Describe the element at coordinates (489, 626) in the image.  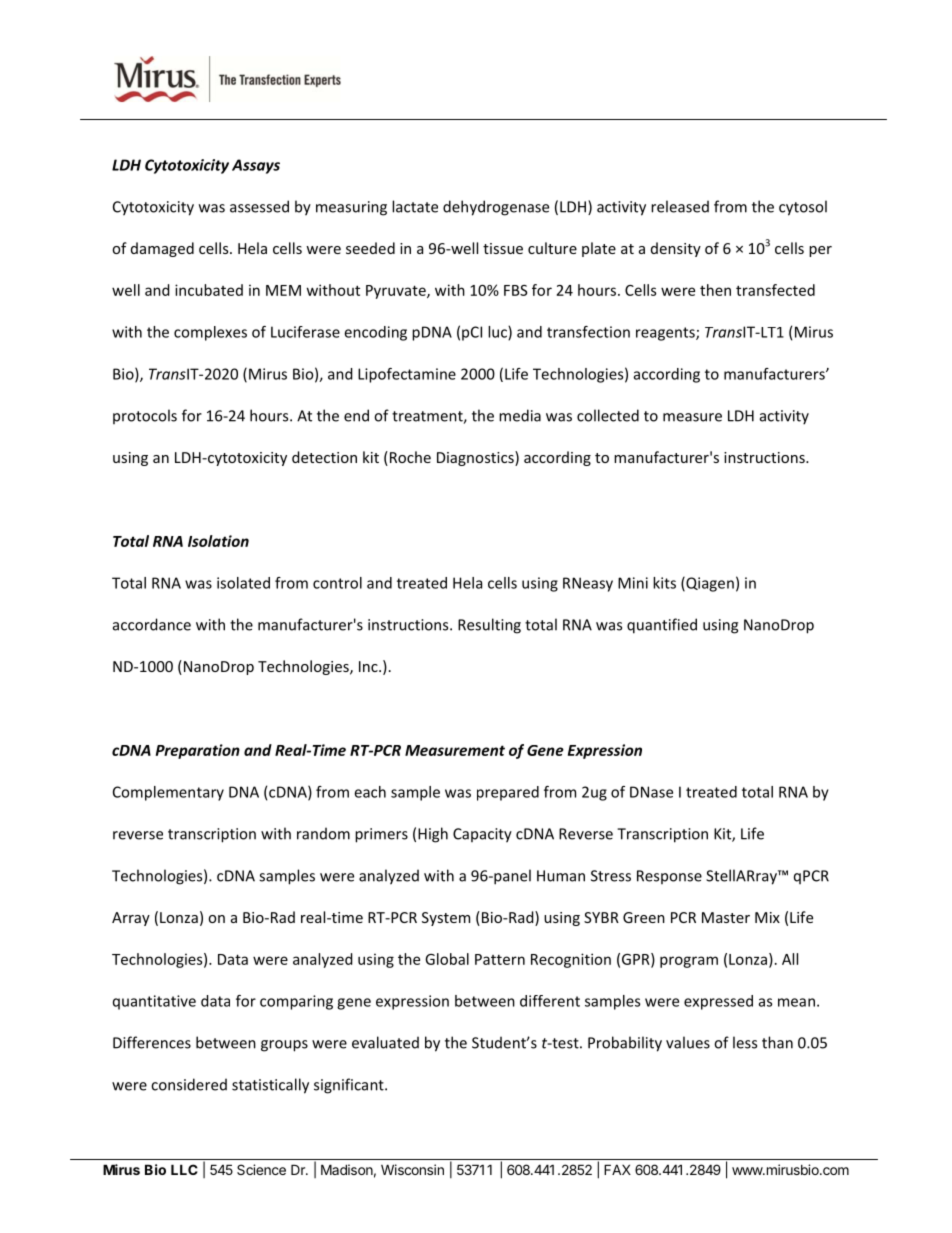
I see `Resulting` at that location.
